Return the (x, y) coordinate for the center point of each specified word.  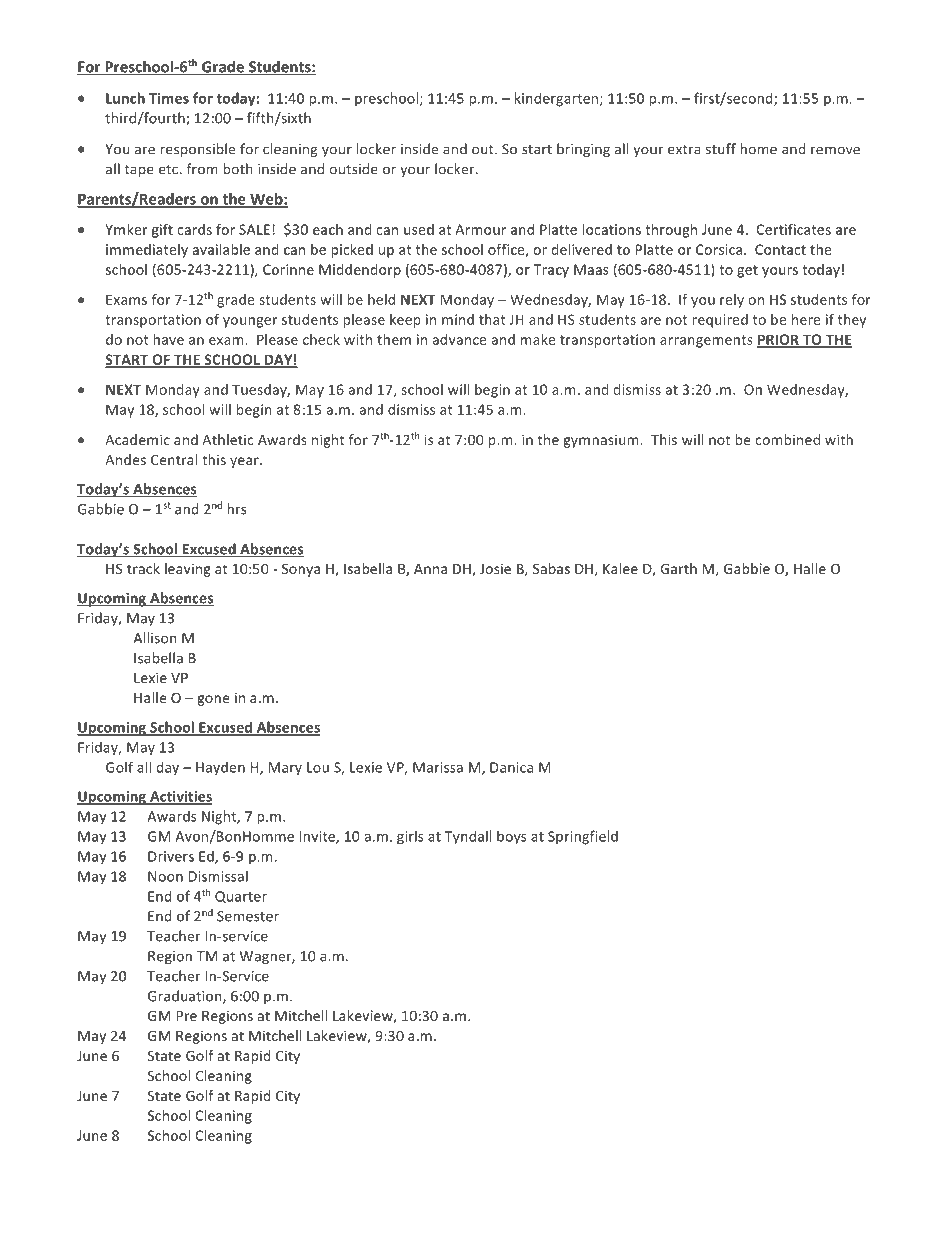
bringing (583, 150)
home (758, 149)
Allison (155, 638)
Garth (678, 568)
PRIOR (779, 340)
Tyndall (468, 837)
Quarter (241, 897)
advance (459, 339)
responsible (197, 150)
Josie (495, 568)
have (168, 339)
